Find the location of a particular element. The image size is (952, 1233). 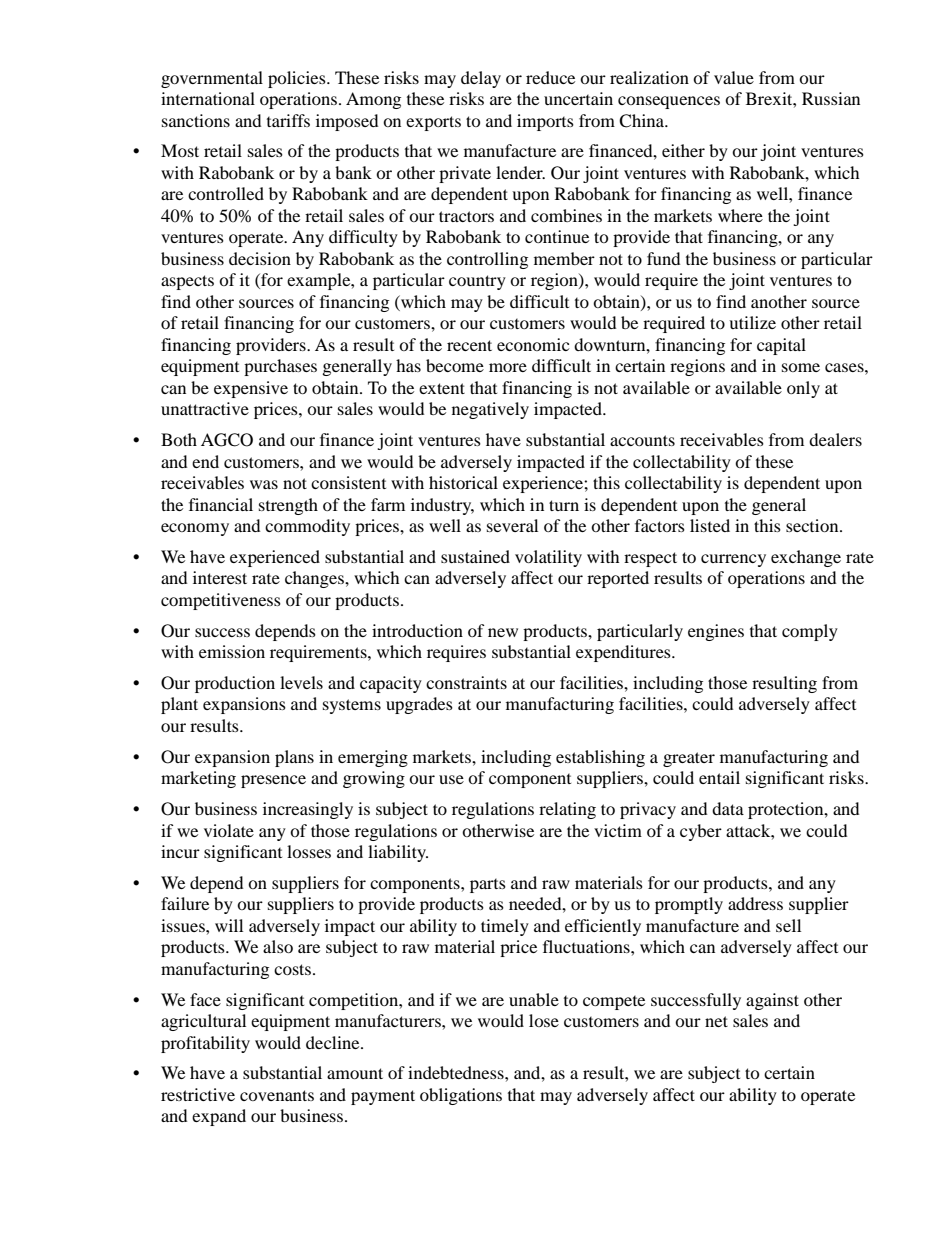

capital is located at coordinates (781, 346).
